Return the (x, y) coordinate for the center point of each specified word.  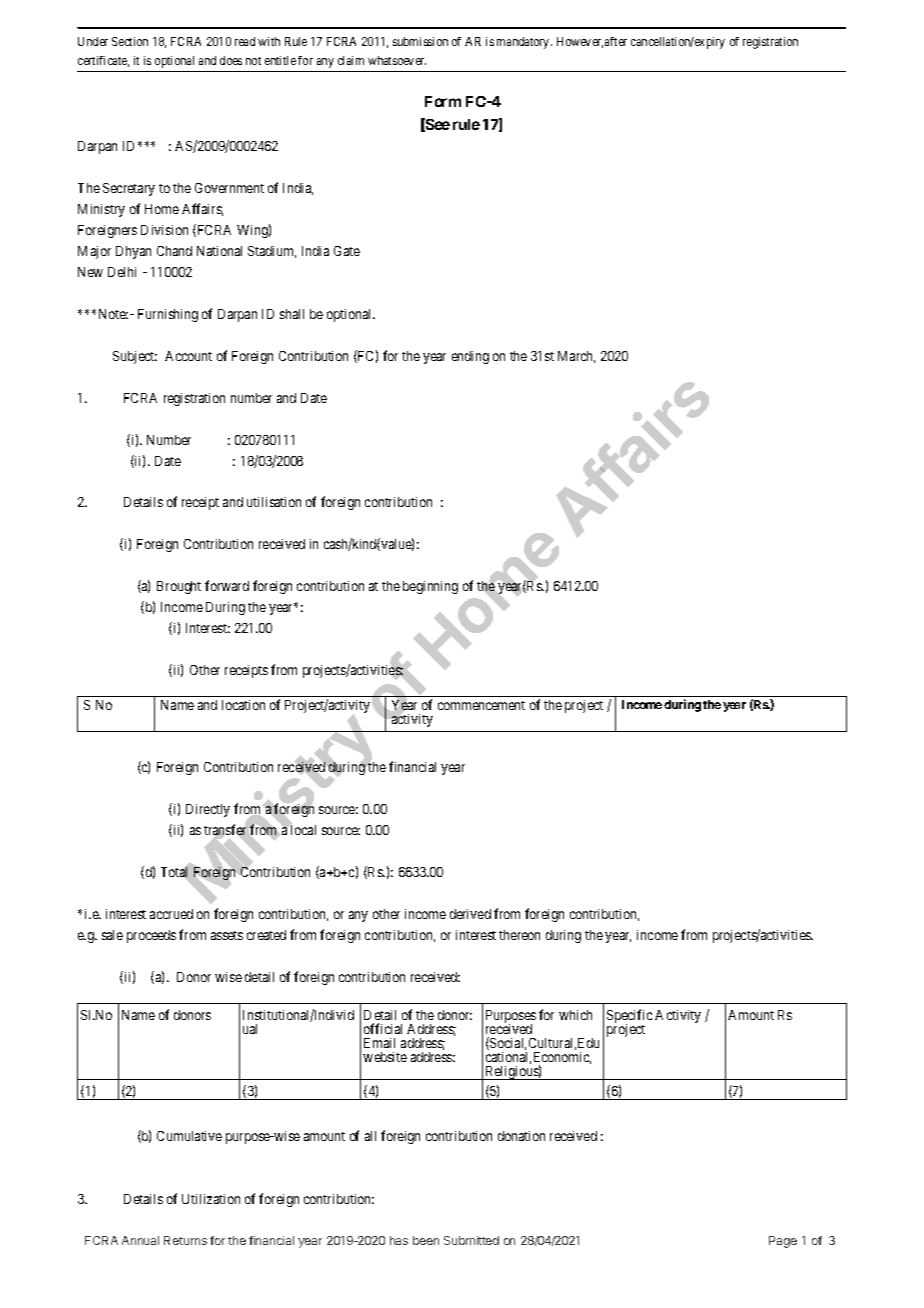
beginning (430, 587)
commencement (481, 705)
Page (783, 1242)
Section (130, 41)
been (426, 1240)
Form (443, 101)
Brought (179, 587)
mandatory (524, 43)
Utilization (211, 1199)
